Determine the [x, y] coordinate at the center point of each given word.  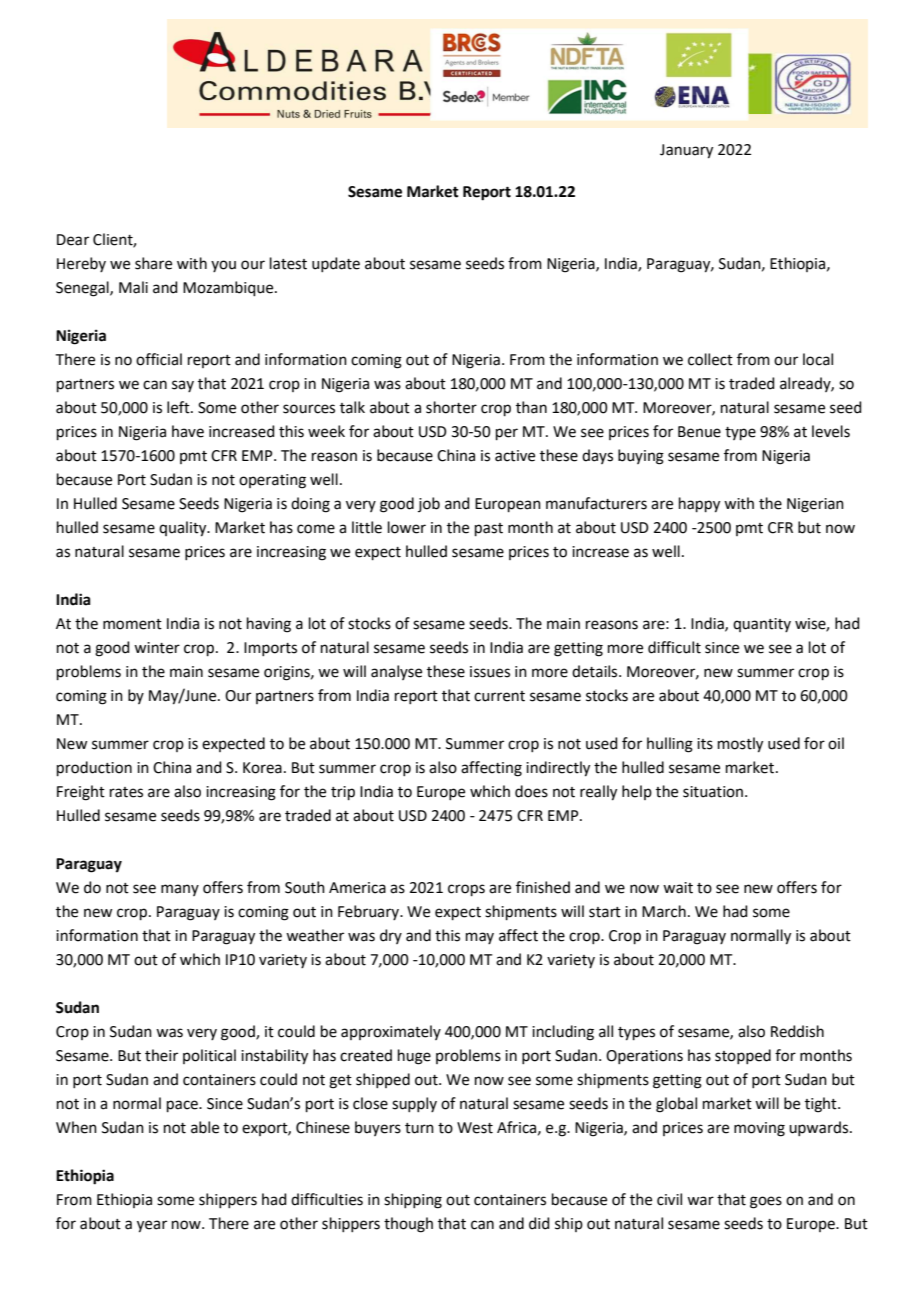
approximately [391, 1032]
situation [713, 792]
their [161, 1055]
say [183, 386]
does [531, 791]
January [686, 151]
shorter [451, 407]
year [152, 1226]
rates [126, 792]
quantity [762, 625]
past [489, 529]
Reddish [797, 1031]
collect [710, 359]
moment [132, 624]
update [336, 264]
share [153, 263]
